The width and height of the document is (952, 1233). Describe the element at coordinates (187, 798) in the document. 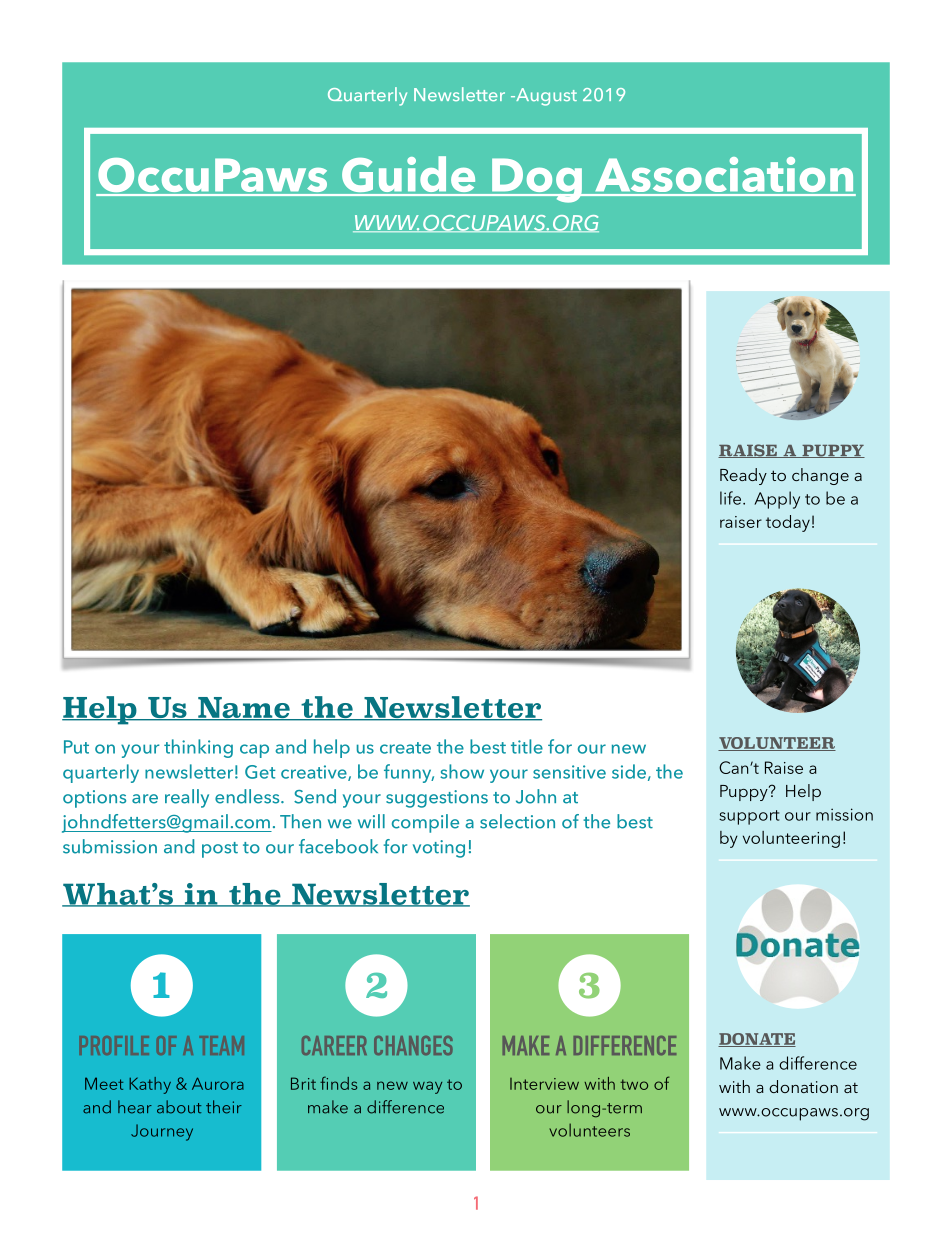

I see `really` at that location.
